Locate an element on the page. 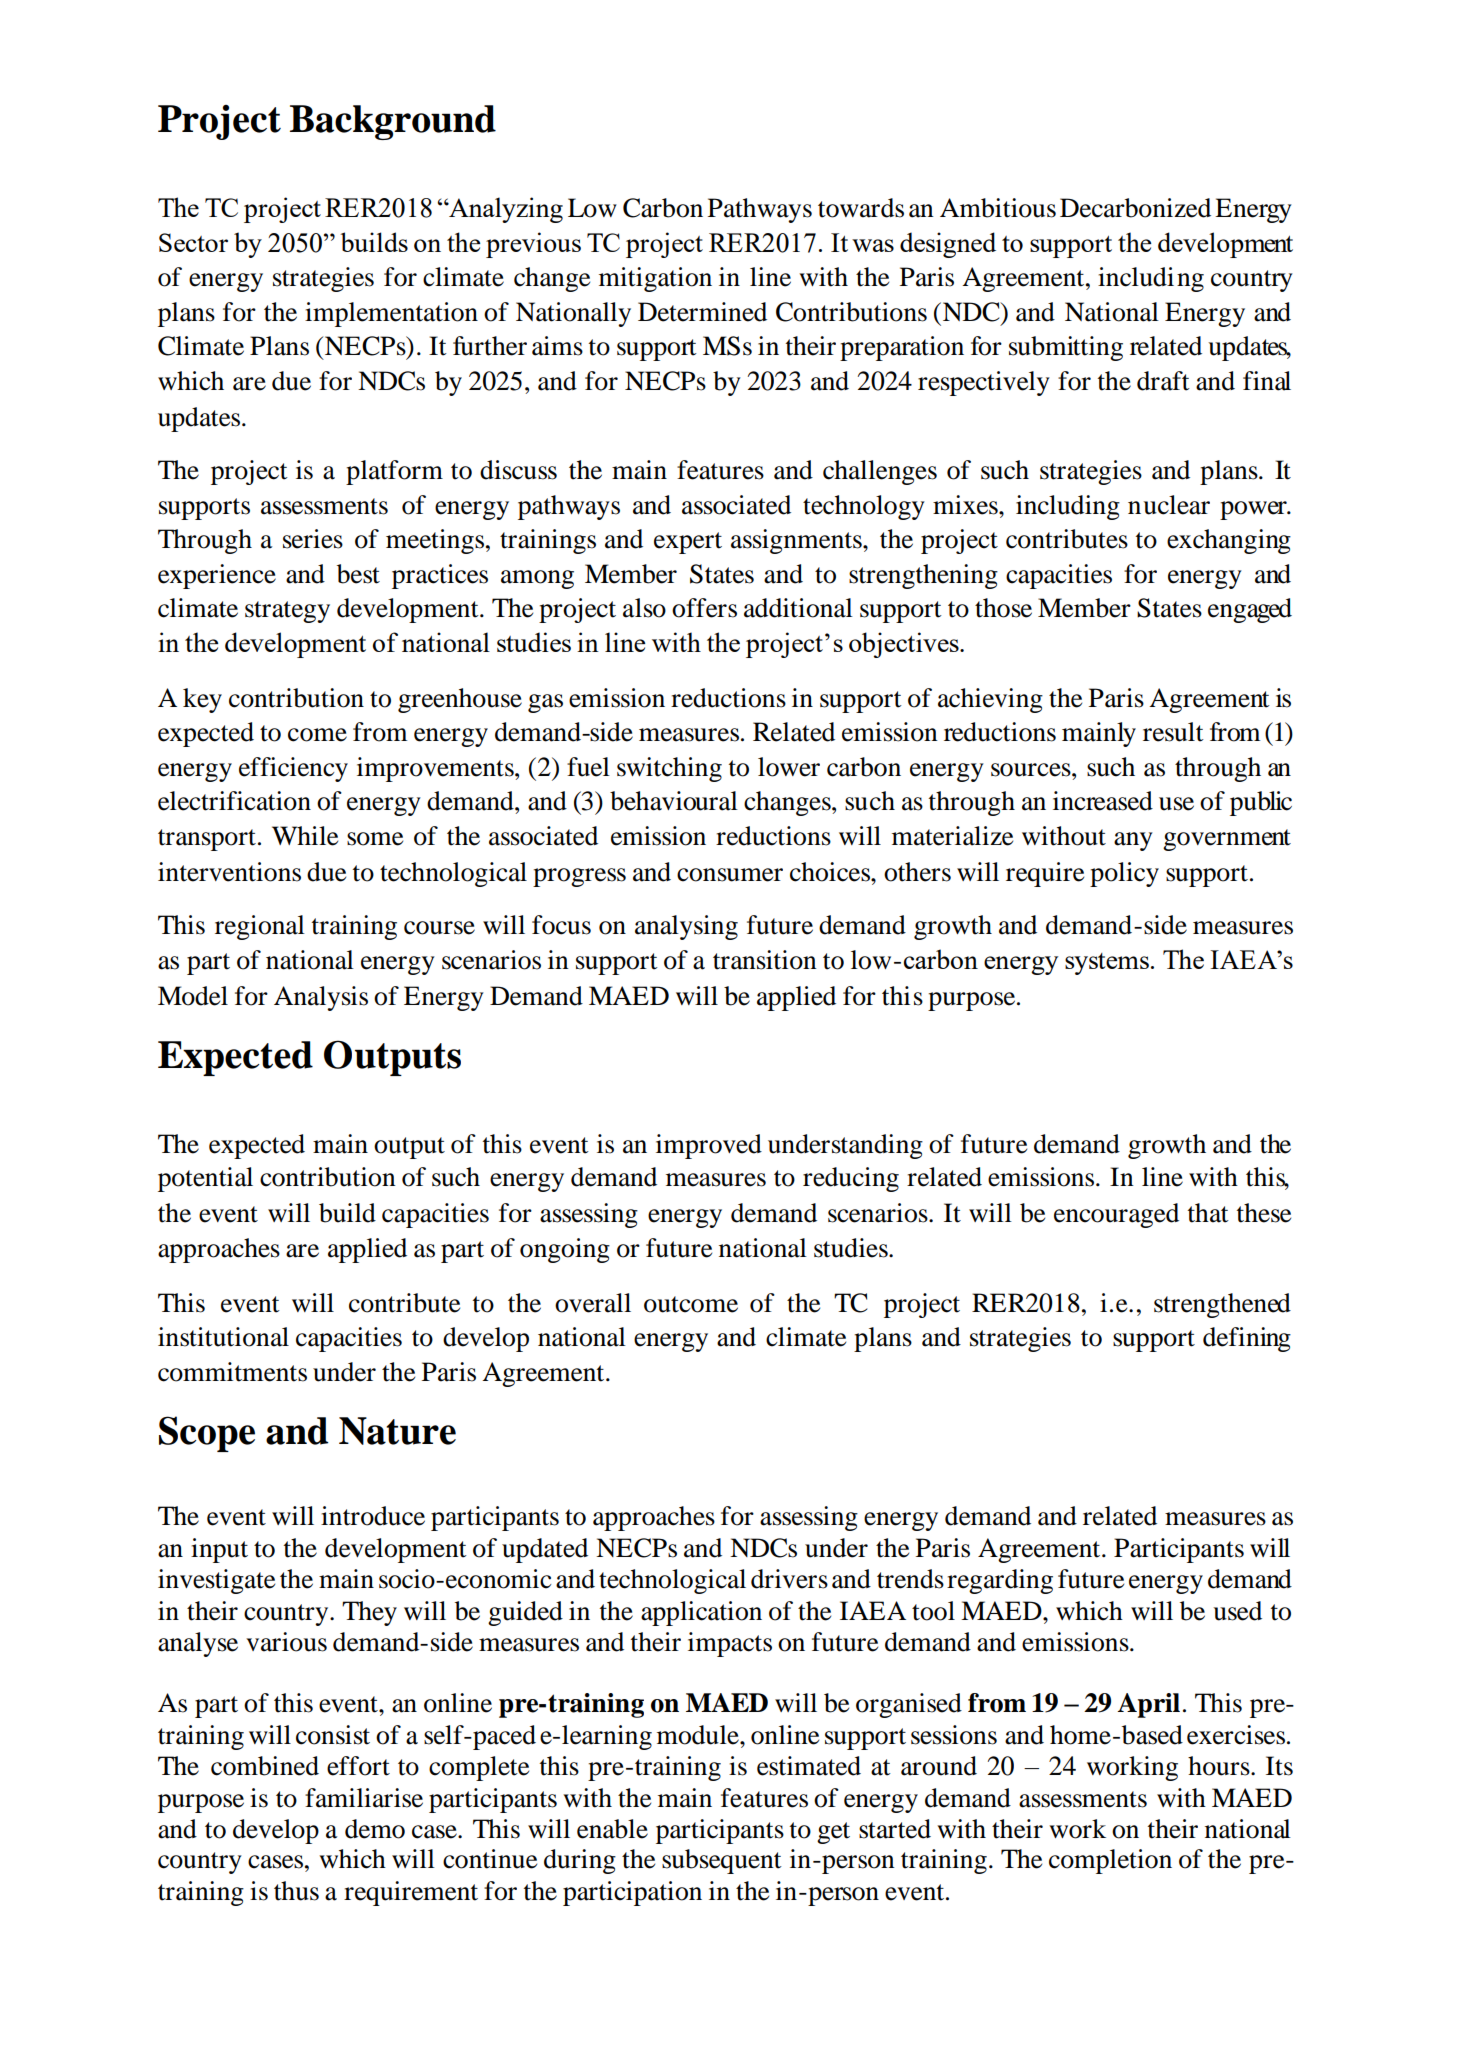 This page has width=1465, height=2069. lower is located at coordinates (789, 767).
